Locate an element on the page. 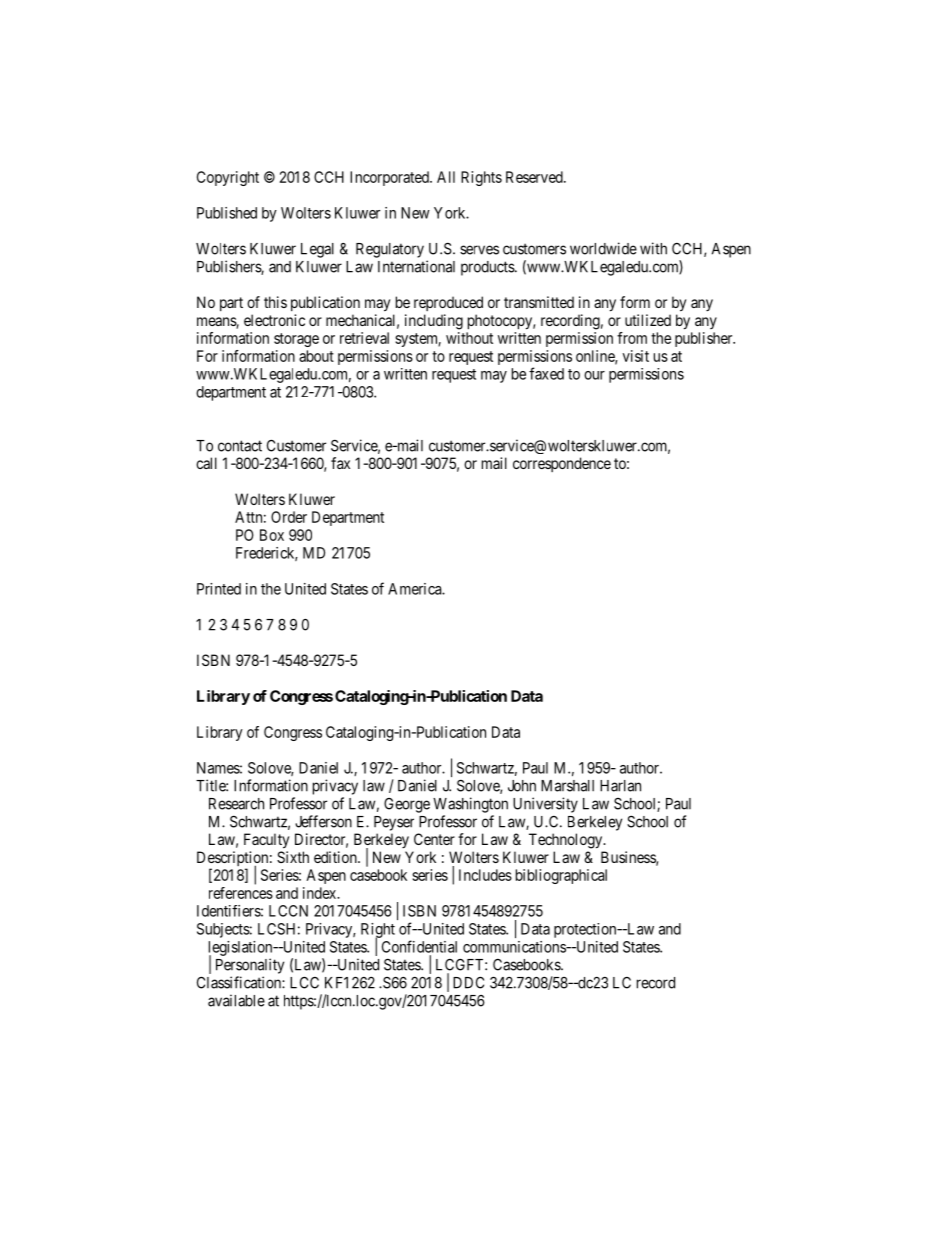  Research is located at coordinates (236, 804).
